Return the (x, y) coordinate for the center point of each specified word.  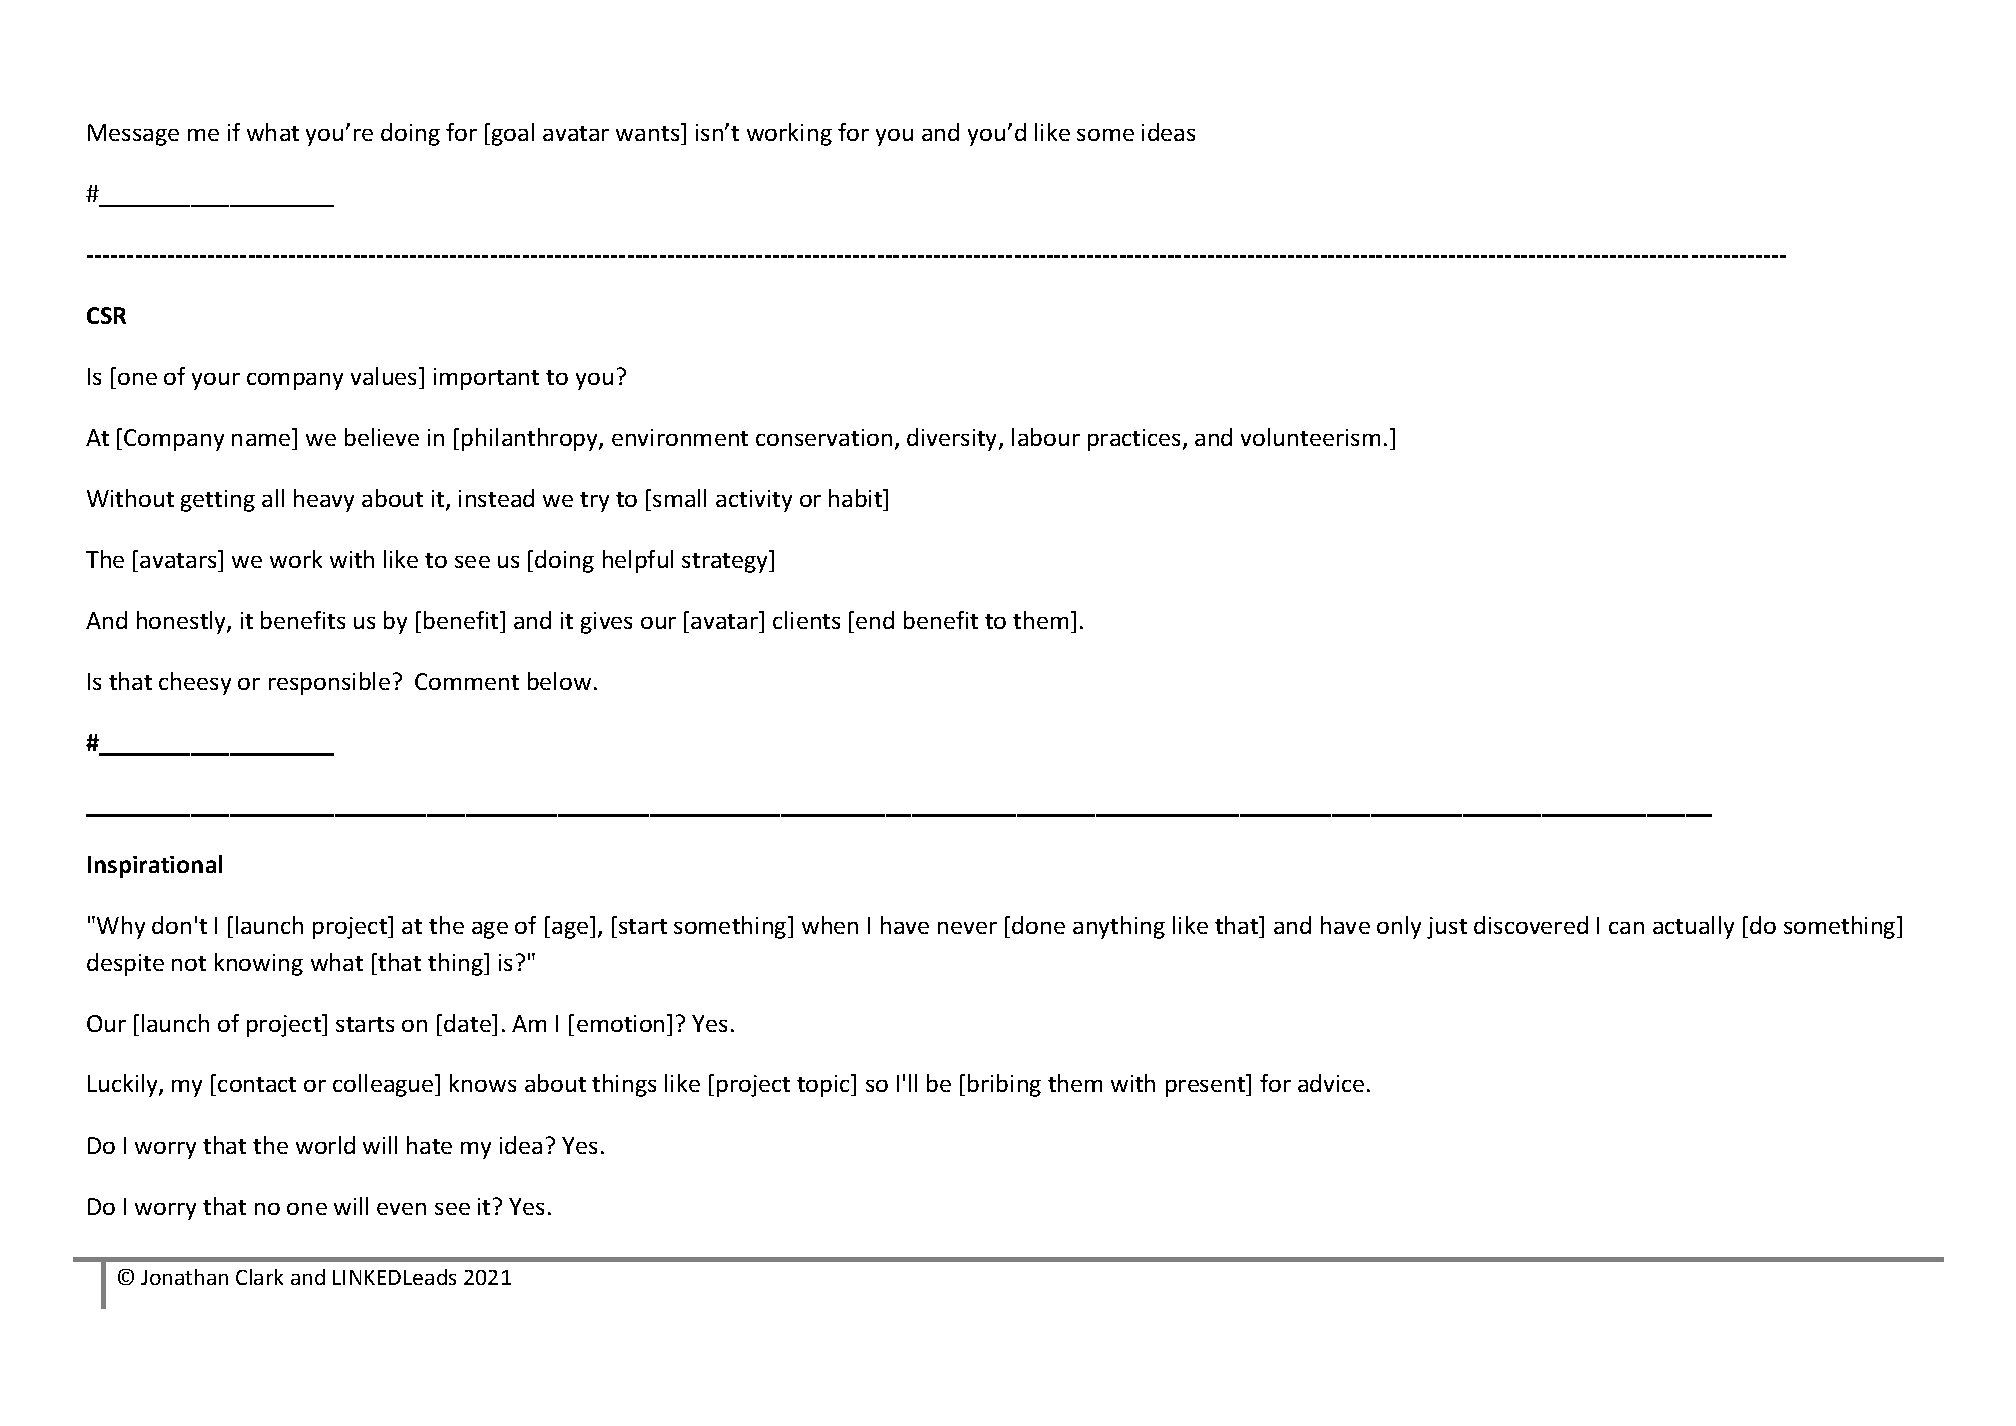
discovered (1531, 925)
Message (133, 135)
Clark (259, 1277)
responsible (329, 683)
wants (649, 134)
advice (1331, 1083)
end (875, 620)
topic (824, 1085)
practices (1134, 440)
